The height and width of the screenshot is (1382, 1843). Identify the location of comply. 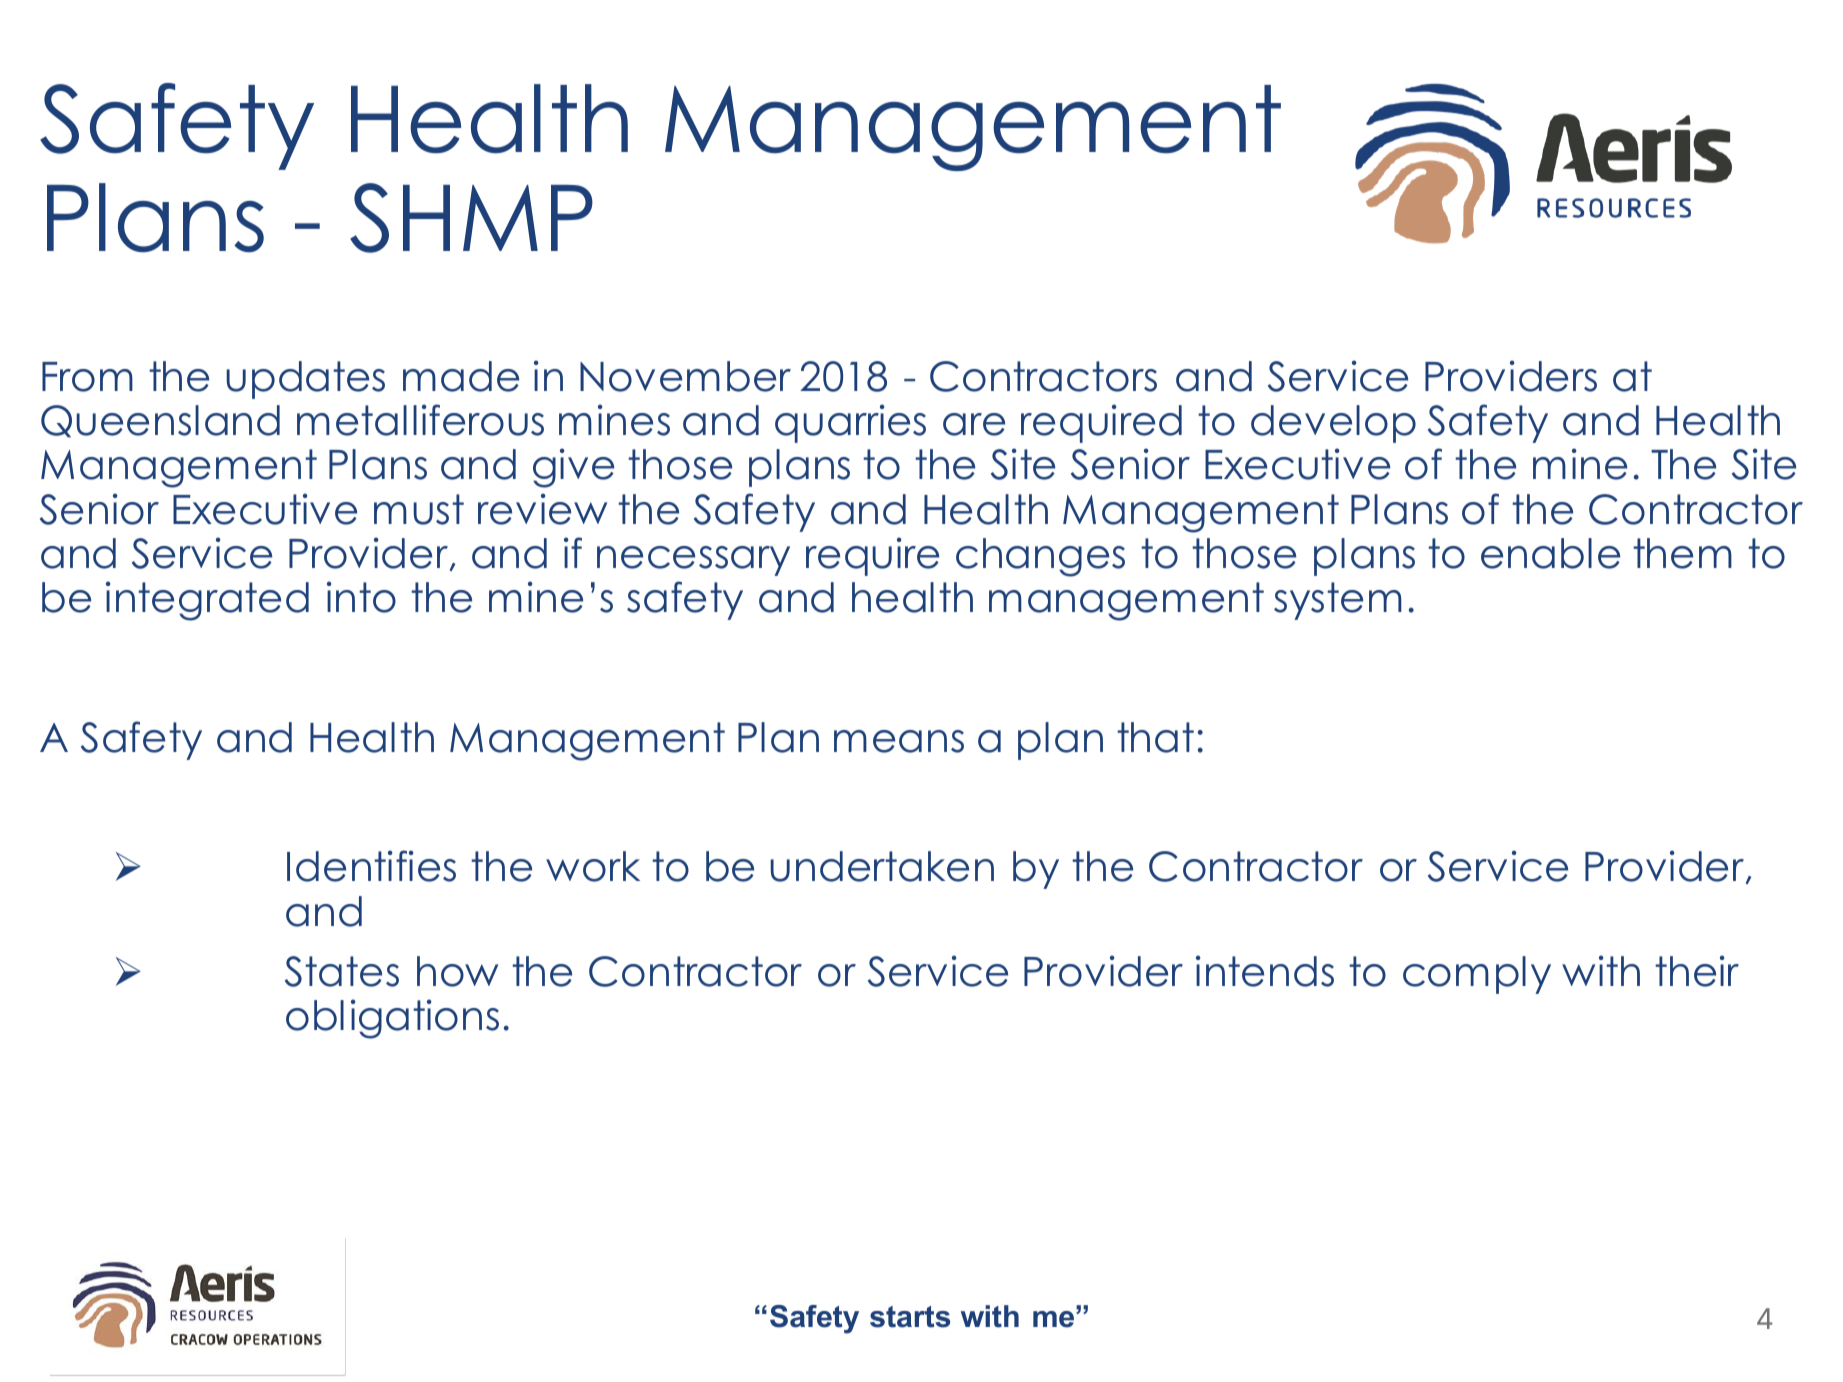
(1477, 975).
